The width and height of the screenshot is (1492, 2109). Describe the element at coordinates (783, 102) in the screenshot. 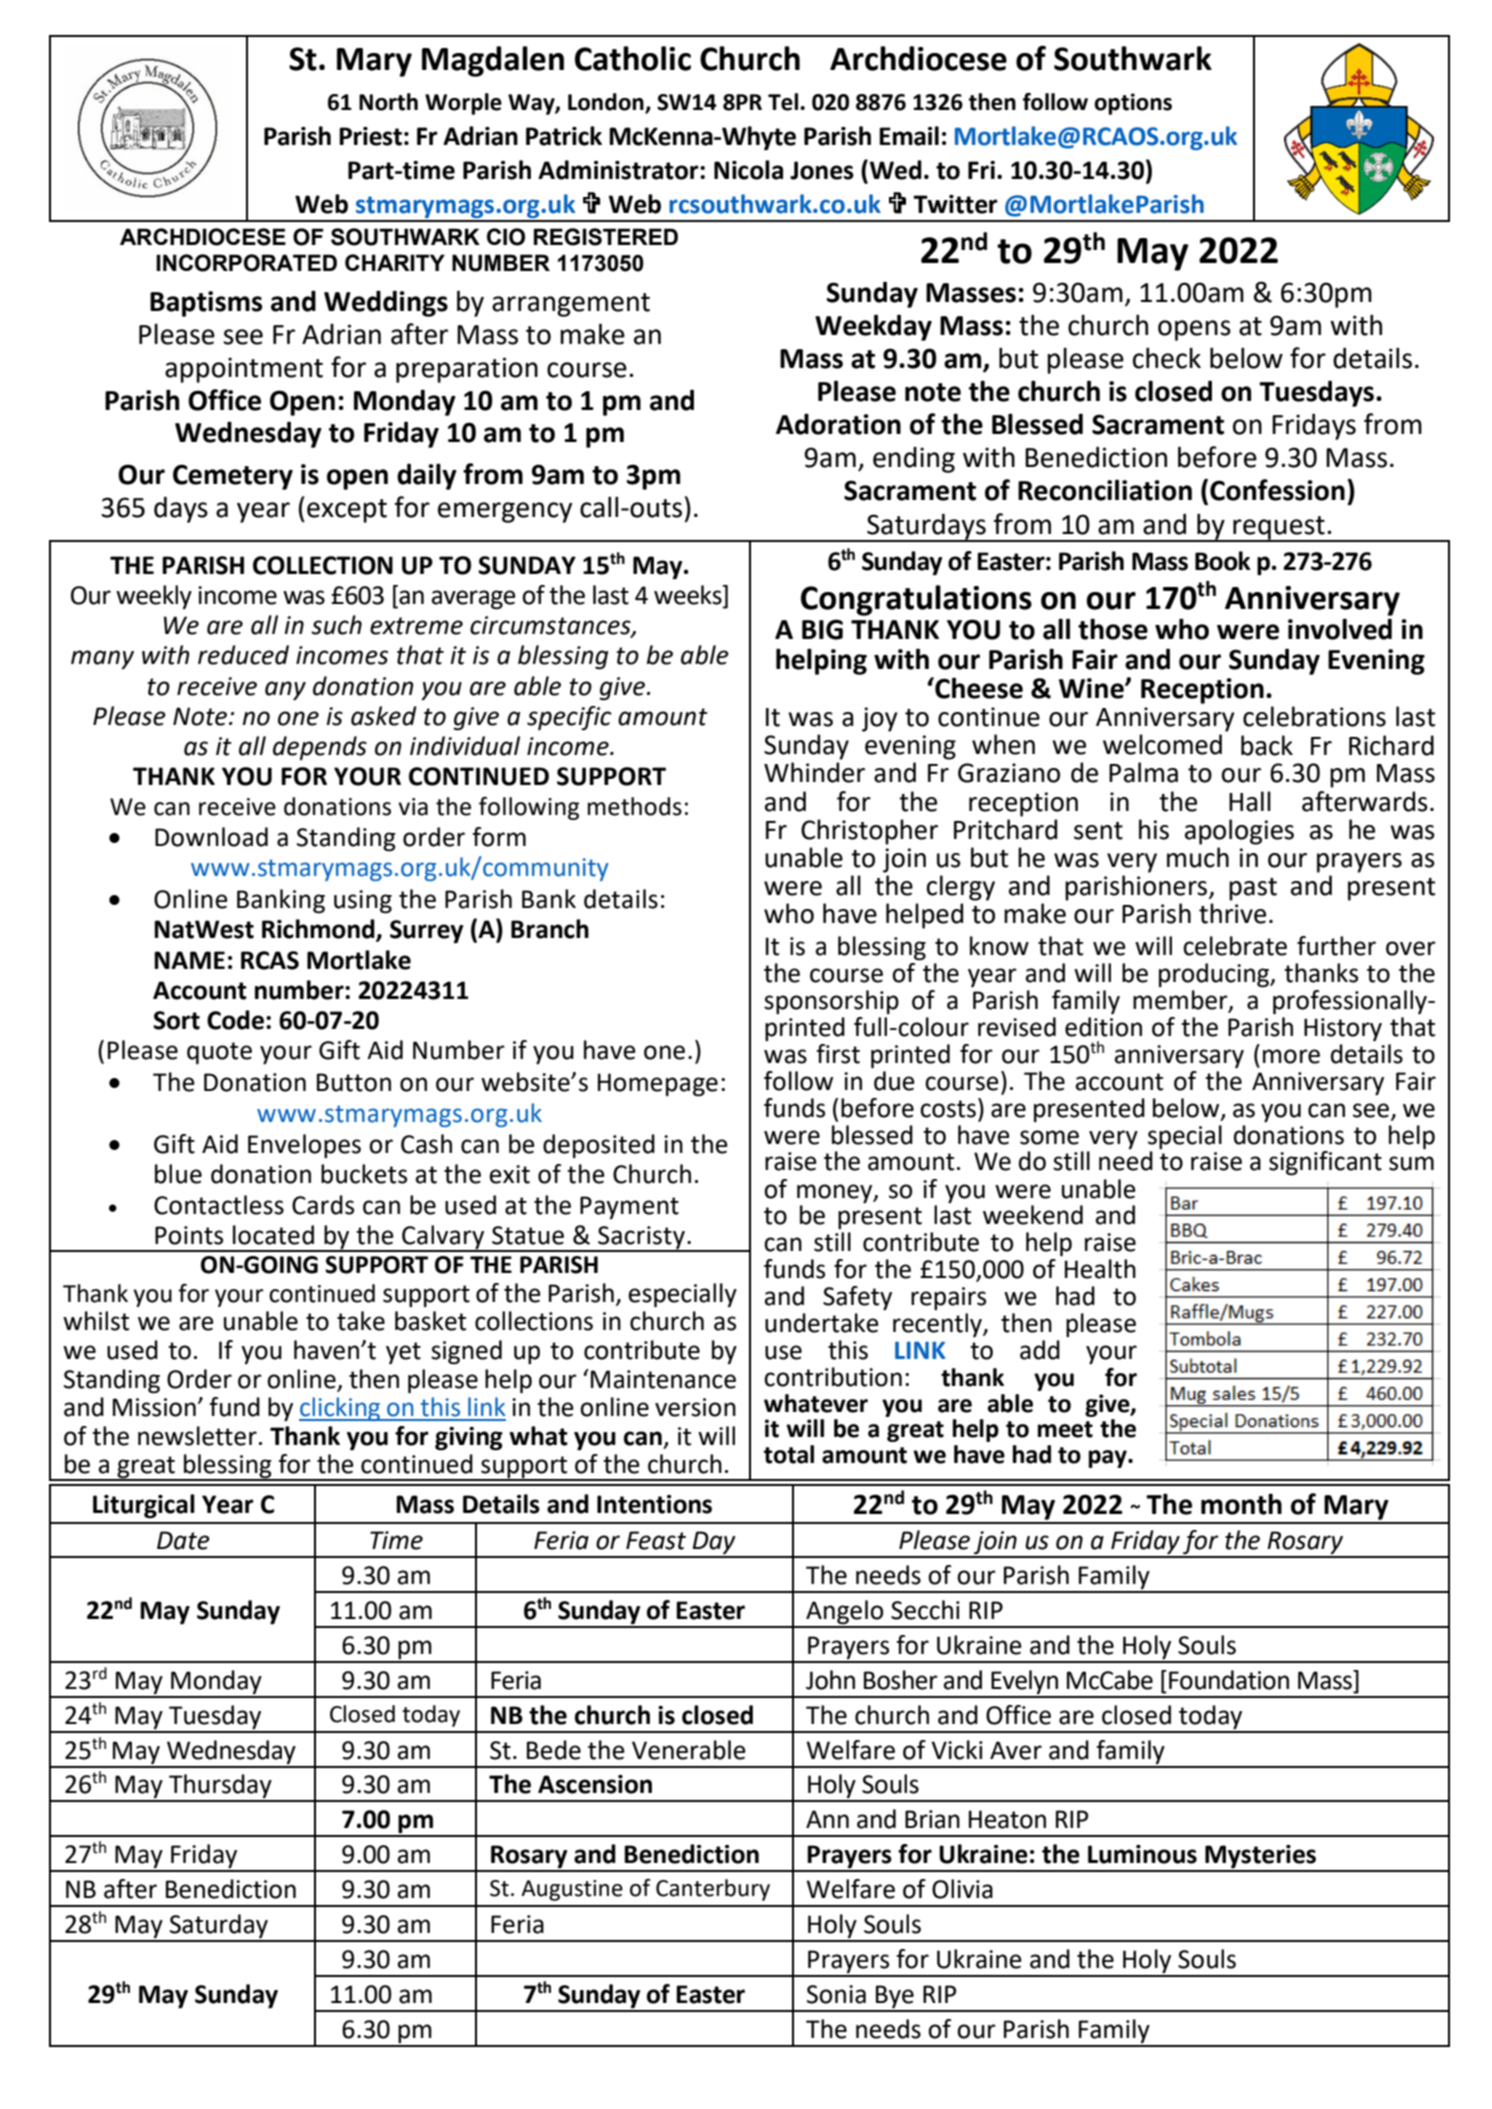

I see `Tel` at that location.
